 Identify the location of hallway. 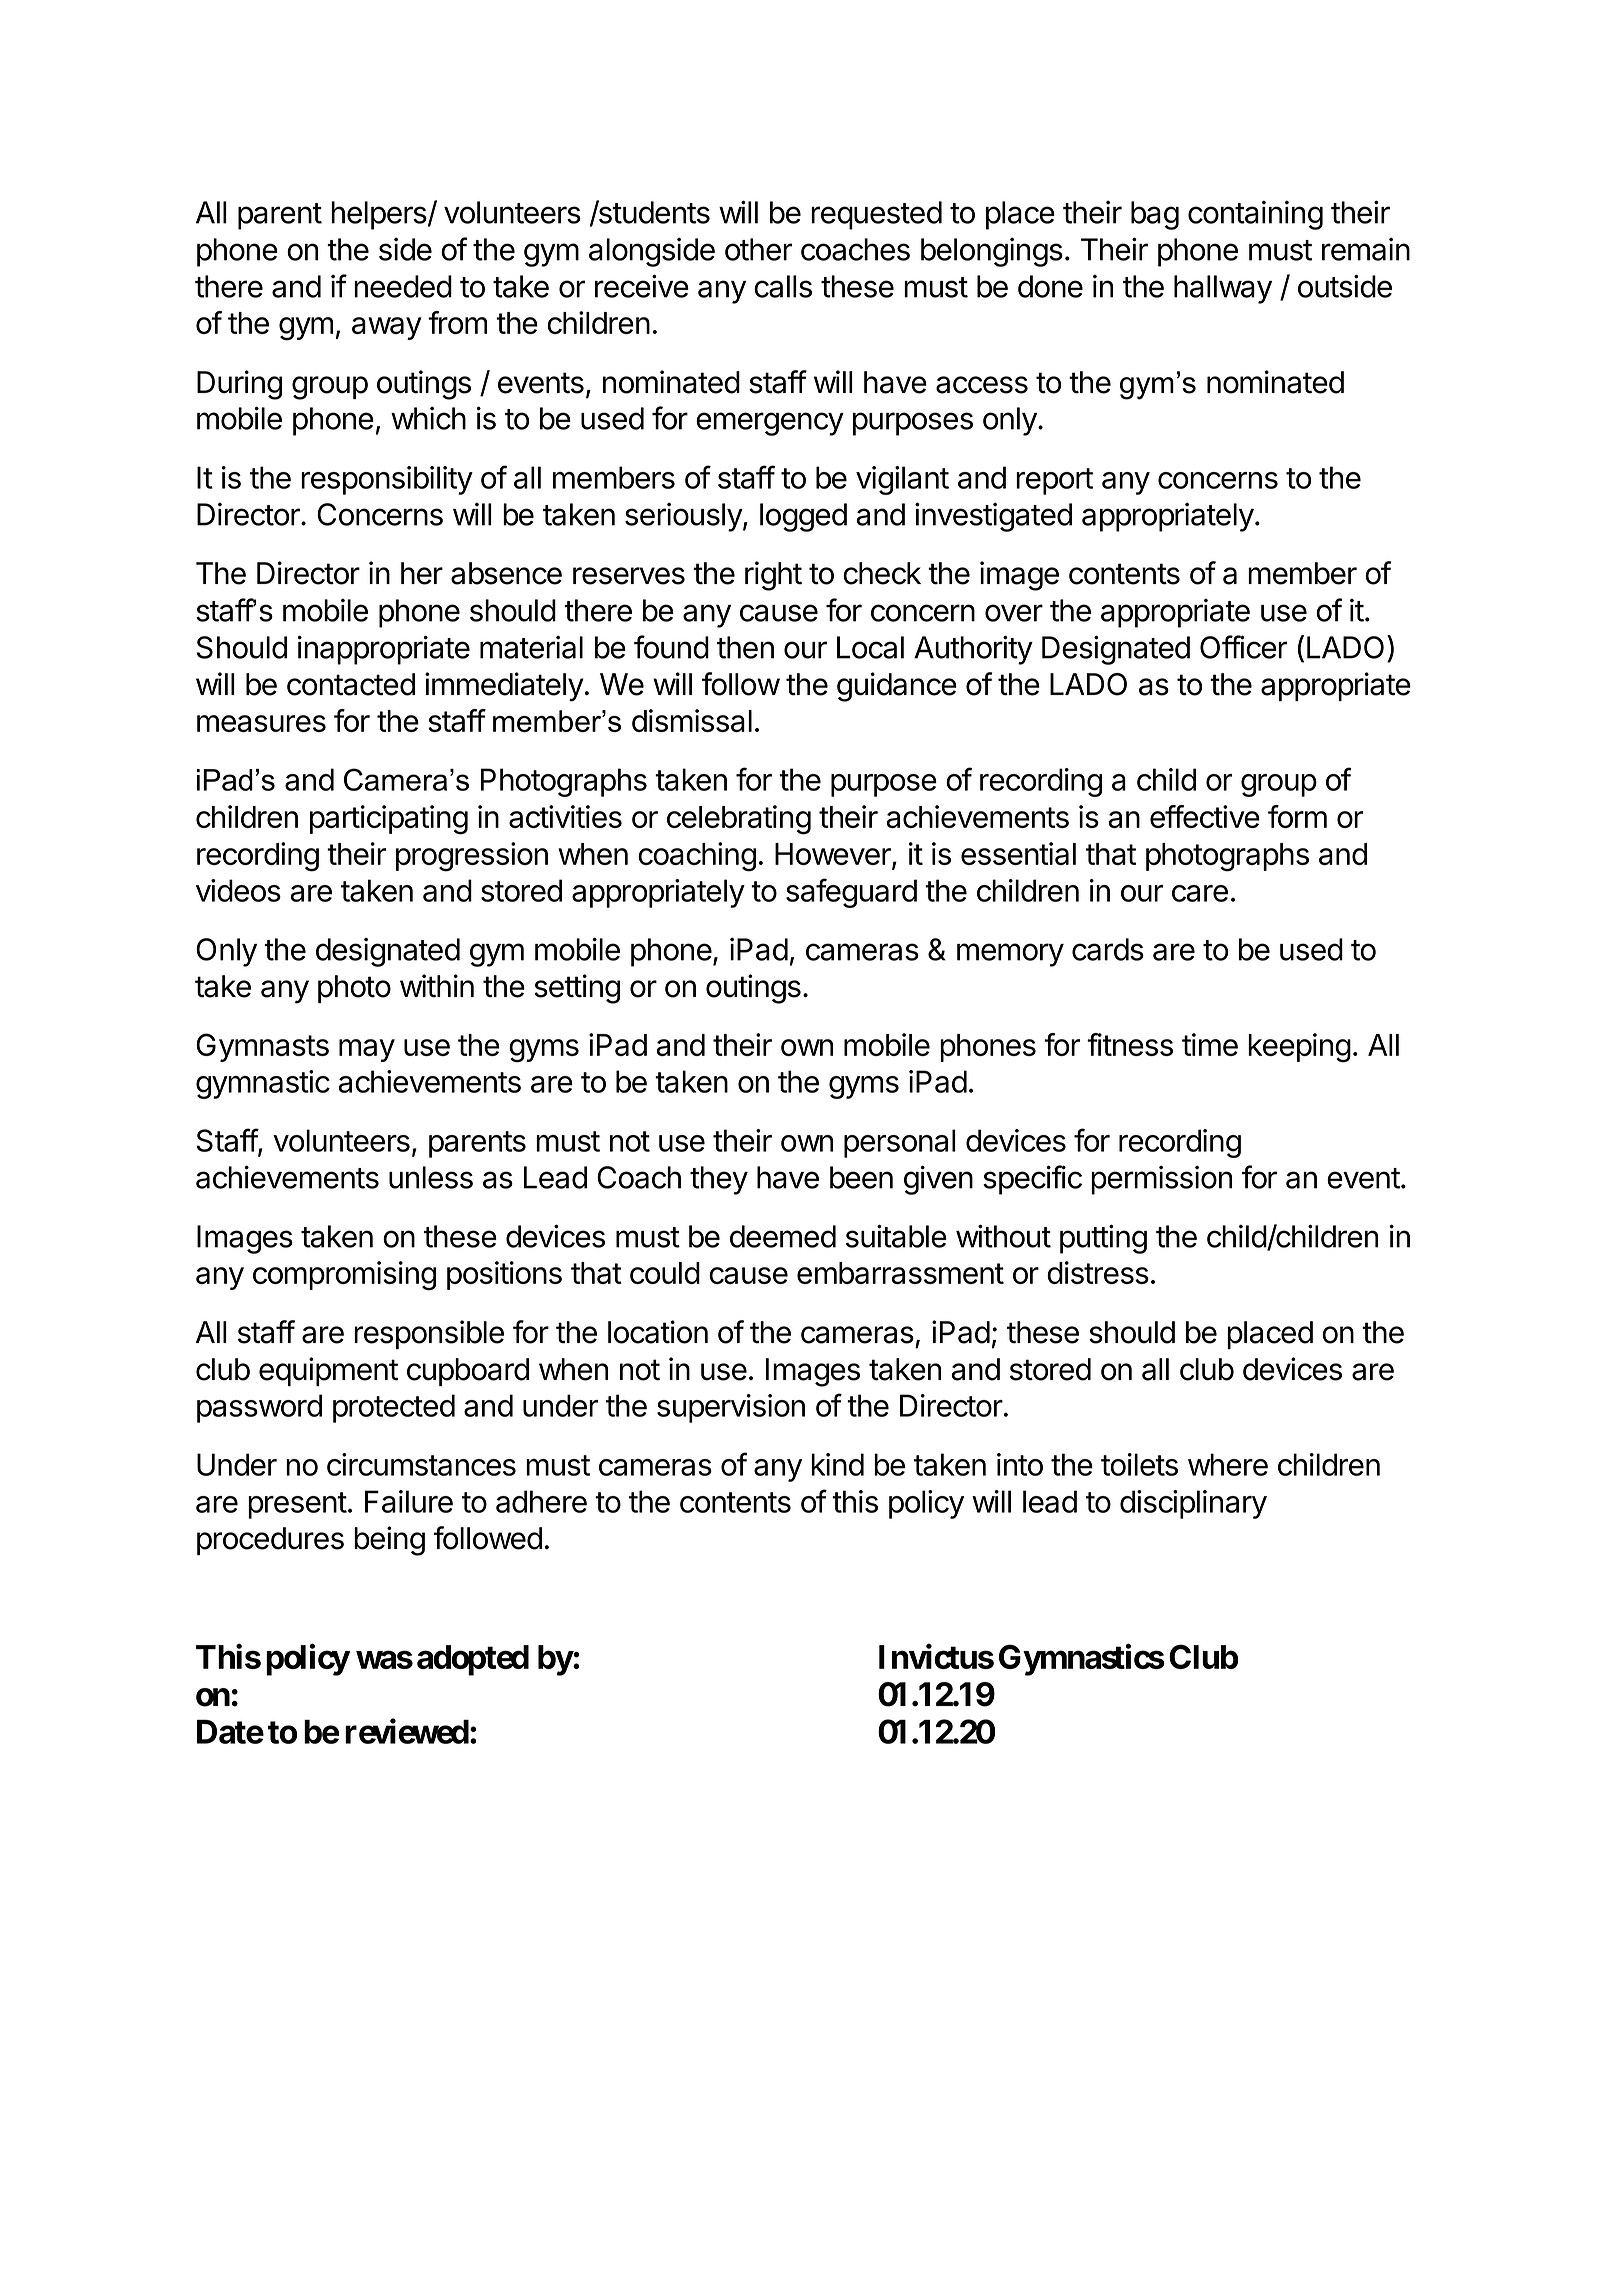
(1223, 289).
